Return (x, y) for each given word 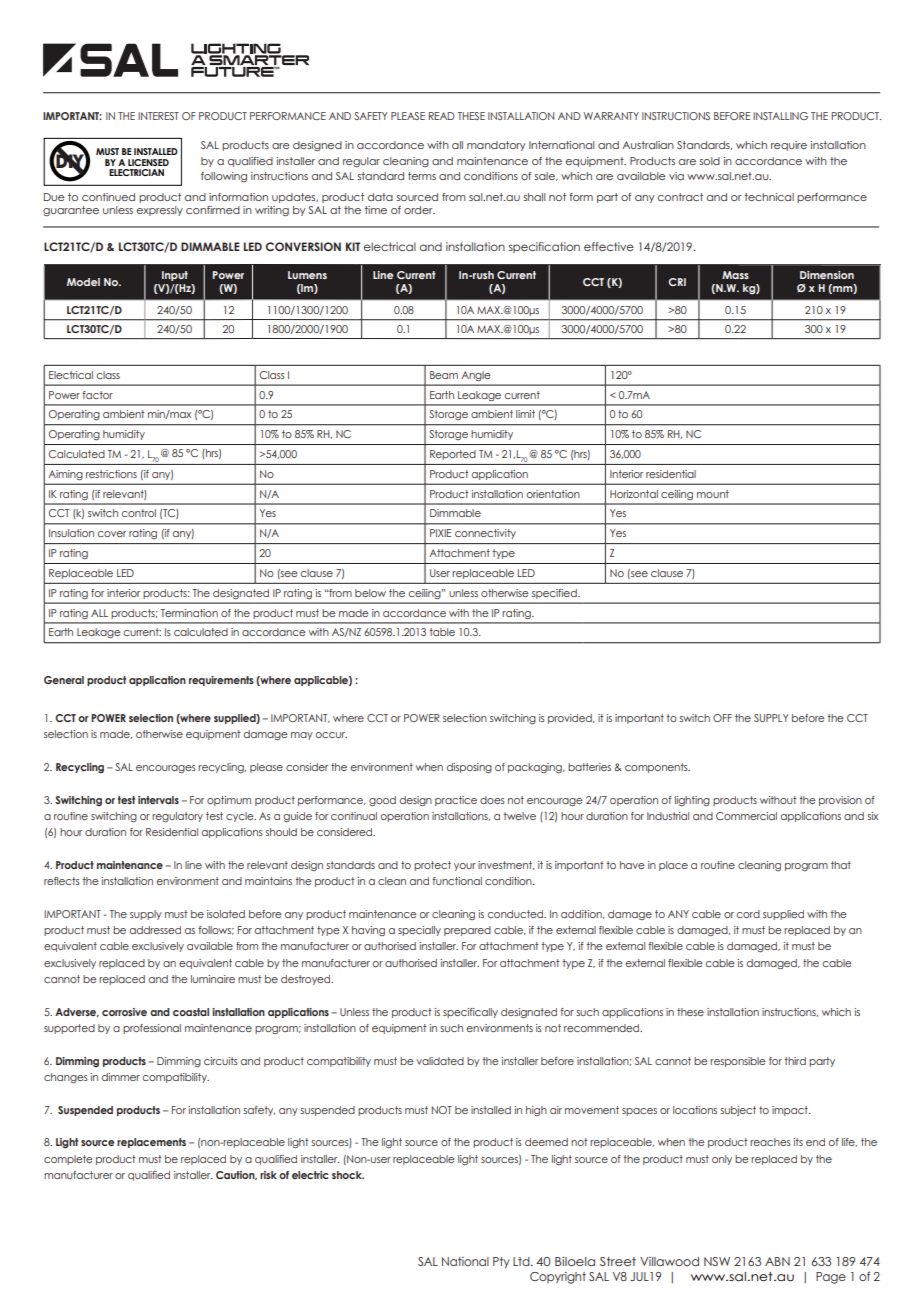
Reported (453, 455)
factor (97, 395)
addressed (155, 930)
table (442, 632)
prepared (467, 931)
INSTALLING (780, 116)
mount (713, 494)
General (64, 680)
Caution (236, 1175)
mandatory (496, 146)
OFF (722, 718)
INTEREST (158, 116)
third (795, 1061)
